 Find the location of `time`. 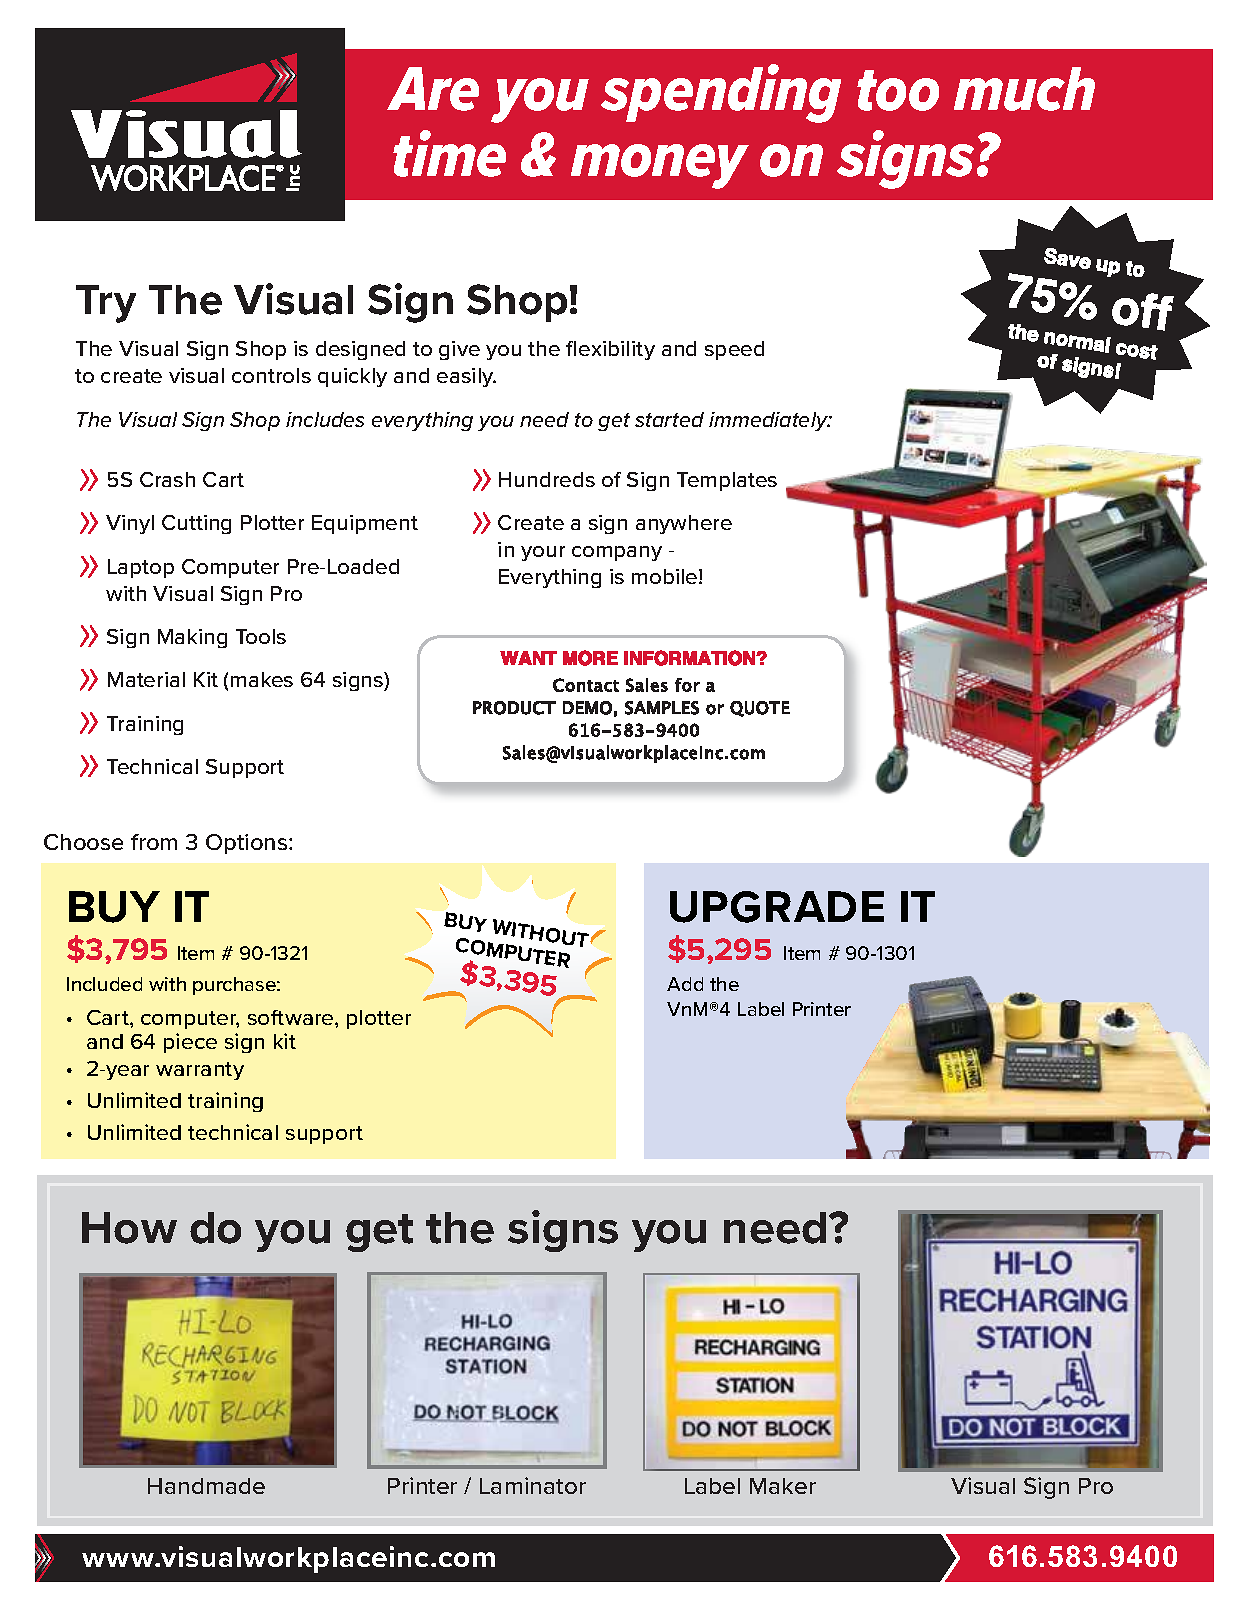

time is located at coordinates (449, 153).
